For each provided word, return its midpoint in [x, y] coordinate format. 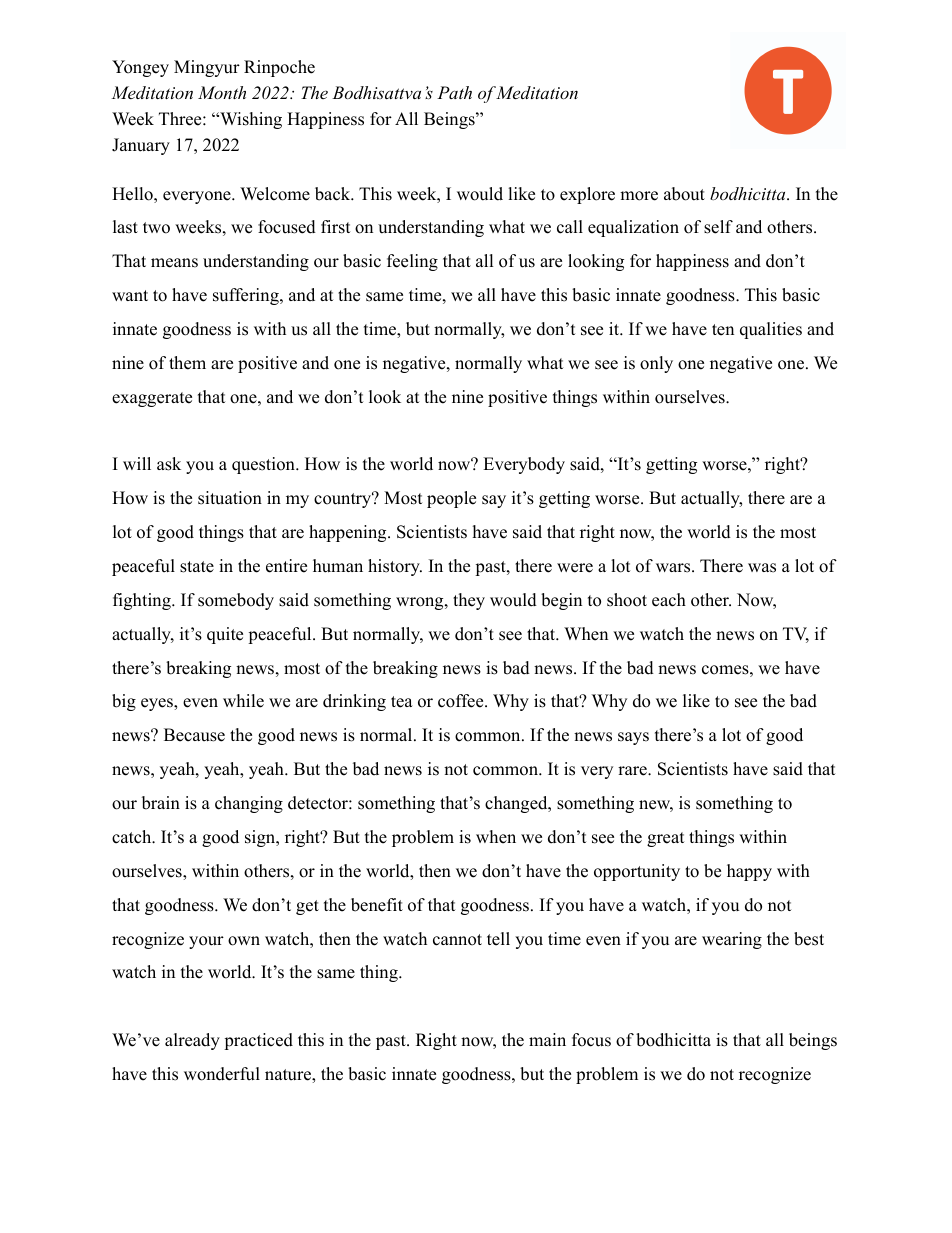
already [192, 1041]
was [762, 568]
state [197, 567]
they [469, 601]
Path [454, 92]
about [684, 194]
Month [222, 92]
